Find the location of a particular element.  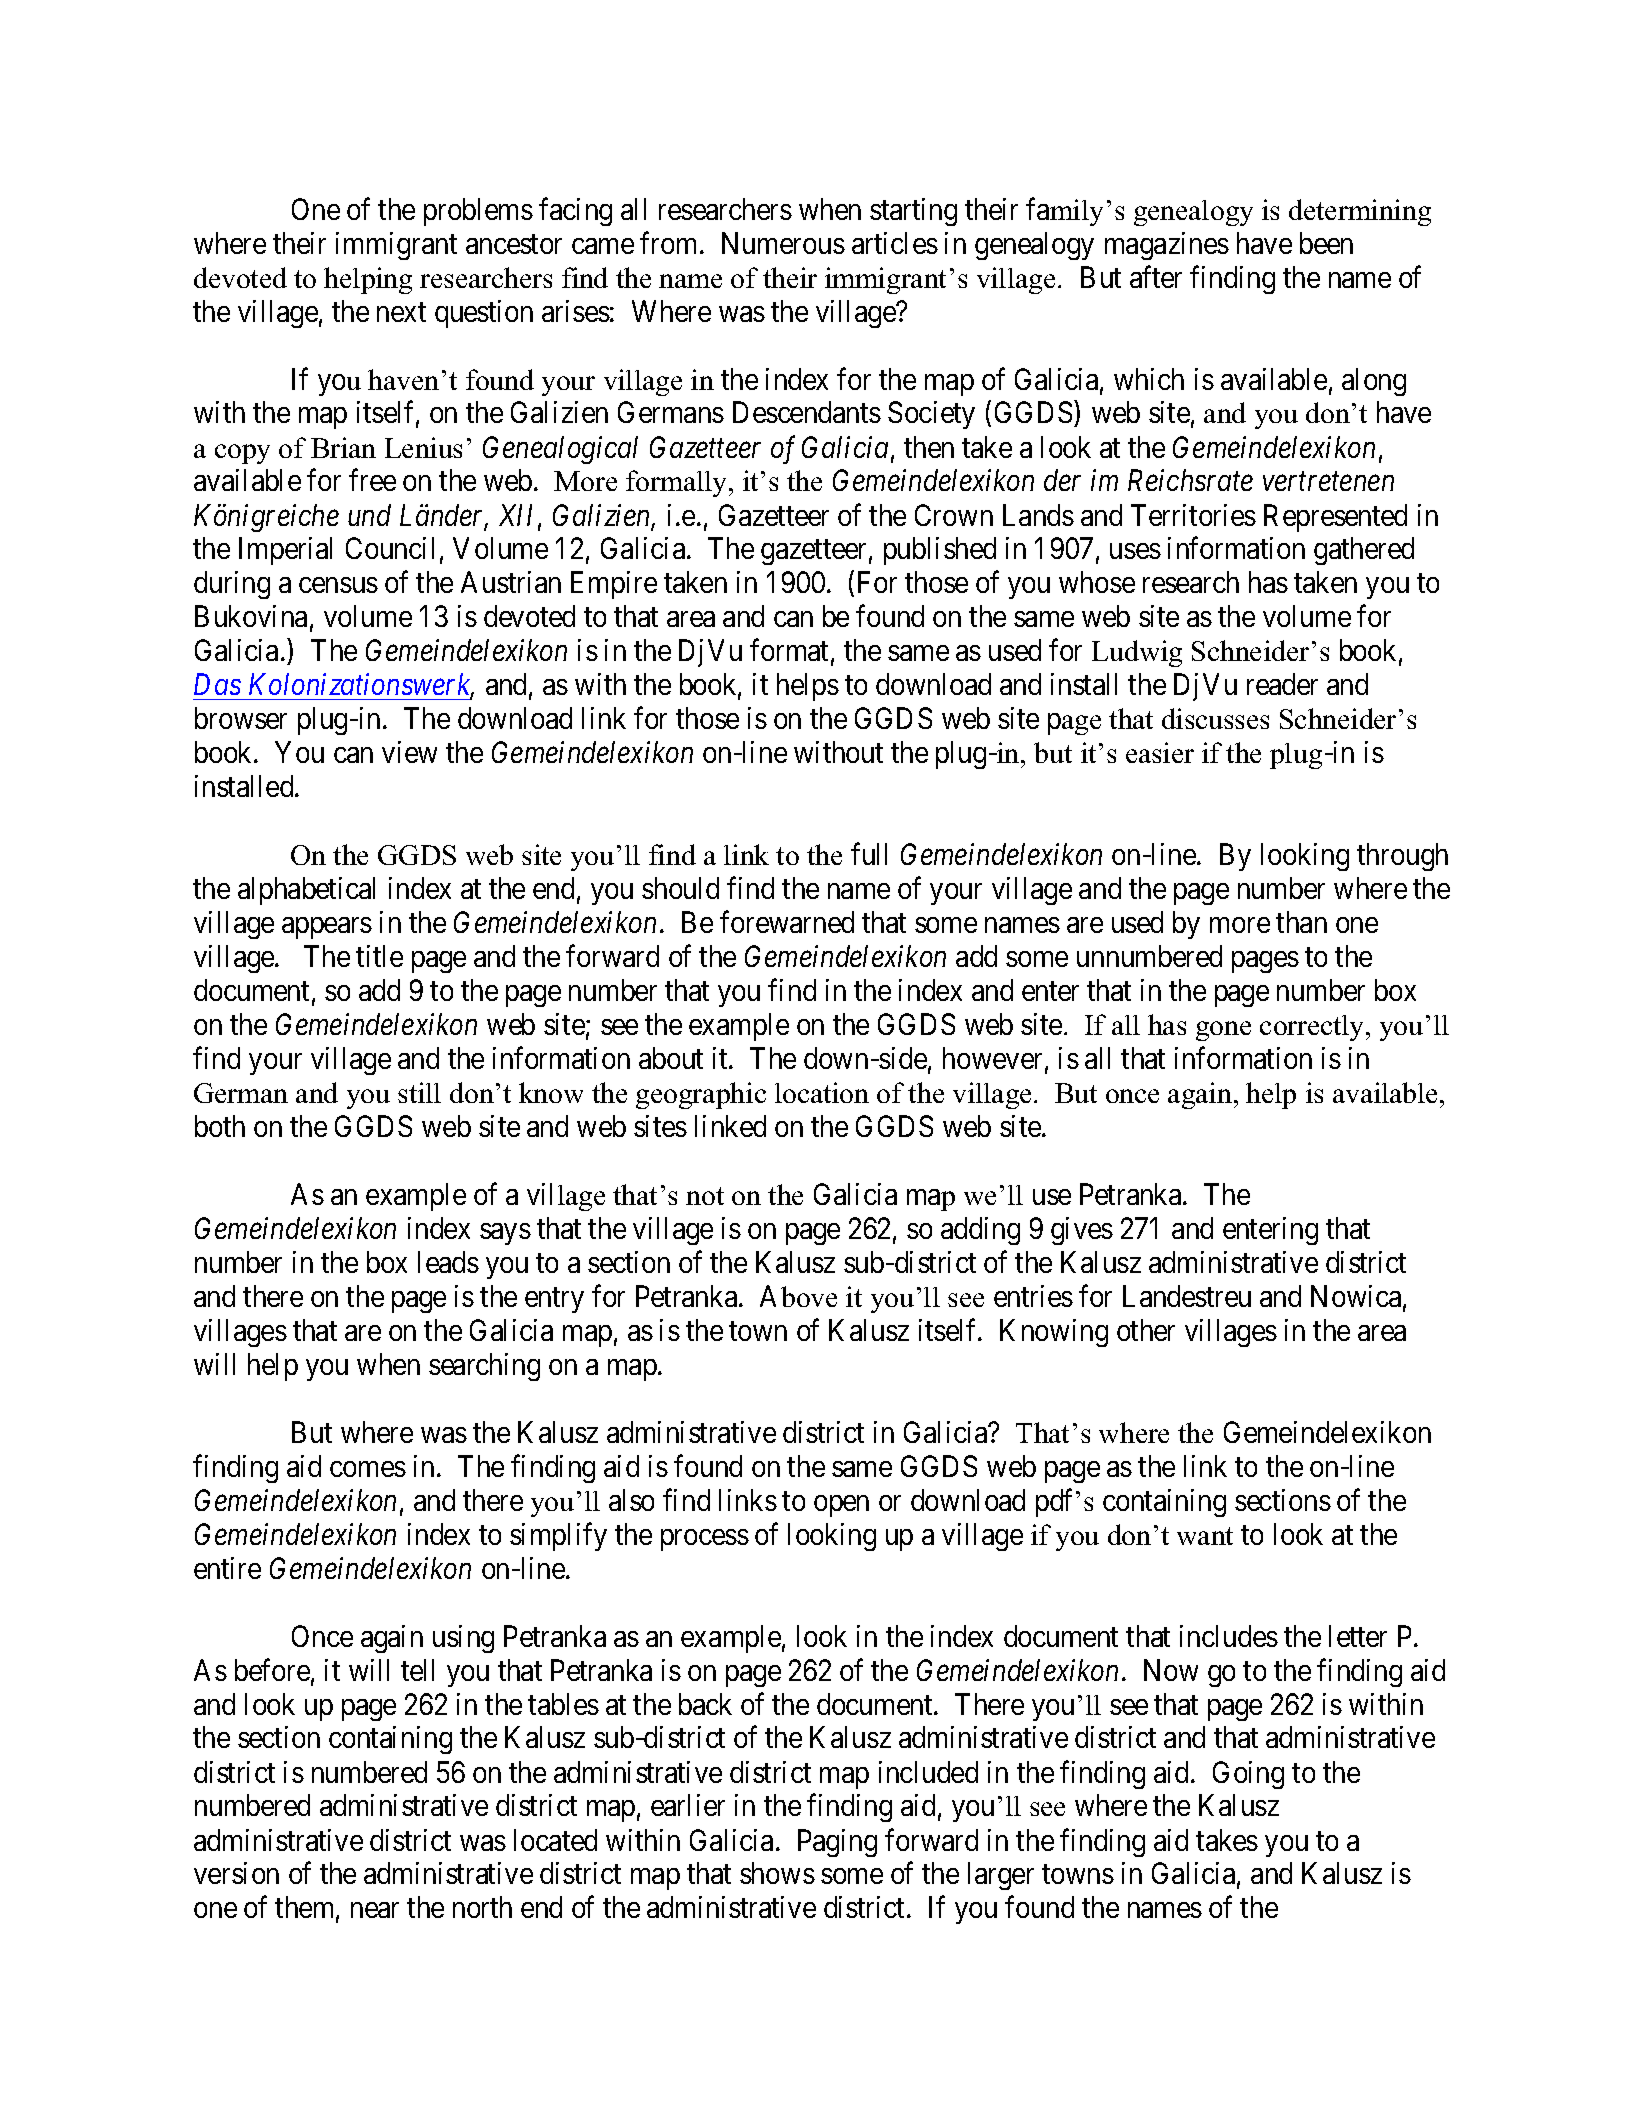

open is located at coordinates (841, 1506).
